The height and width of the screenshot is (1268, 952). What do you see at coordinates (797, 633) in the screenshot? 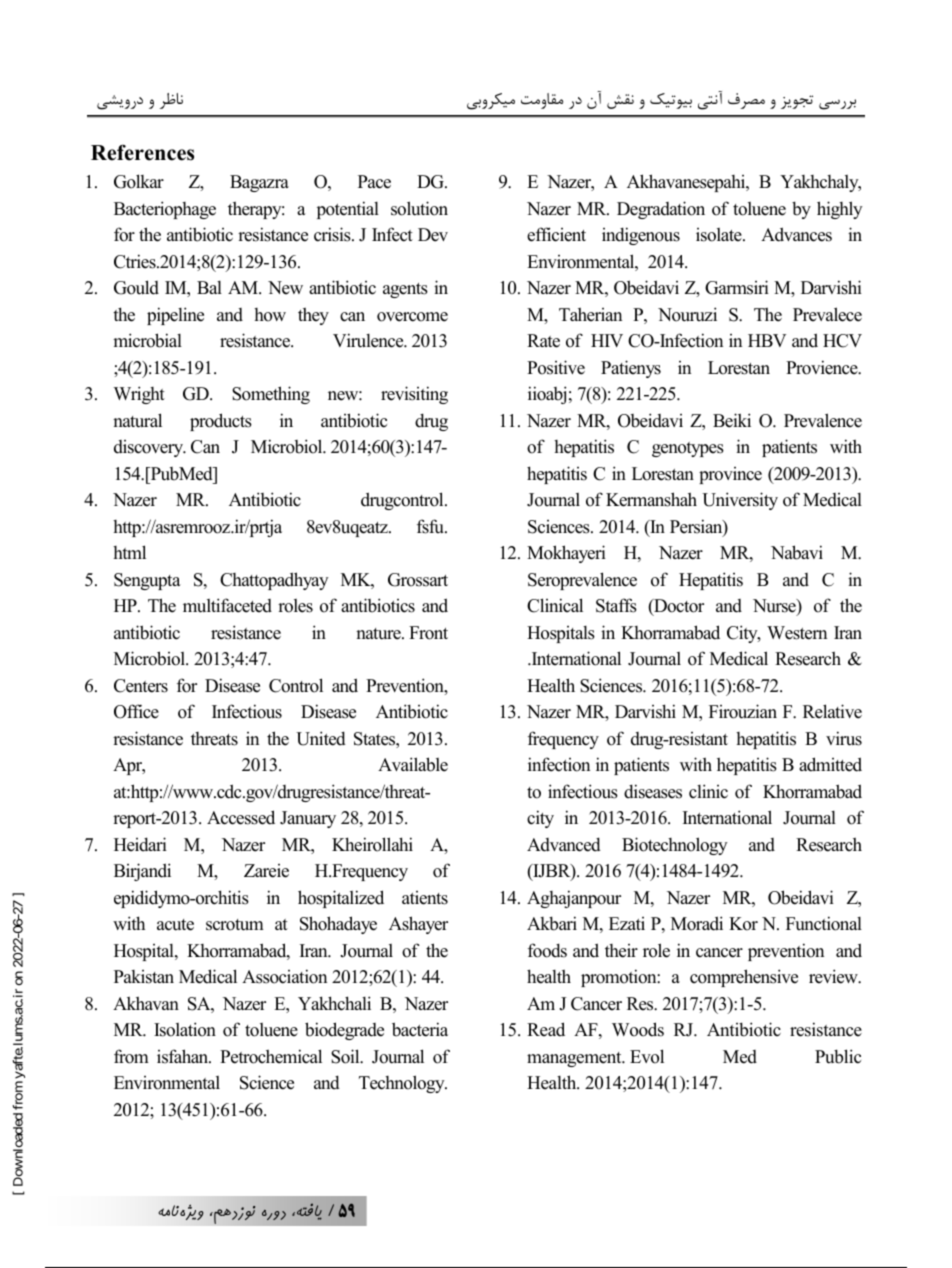
I see `Western` at bounding box center [797, 633].
